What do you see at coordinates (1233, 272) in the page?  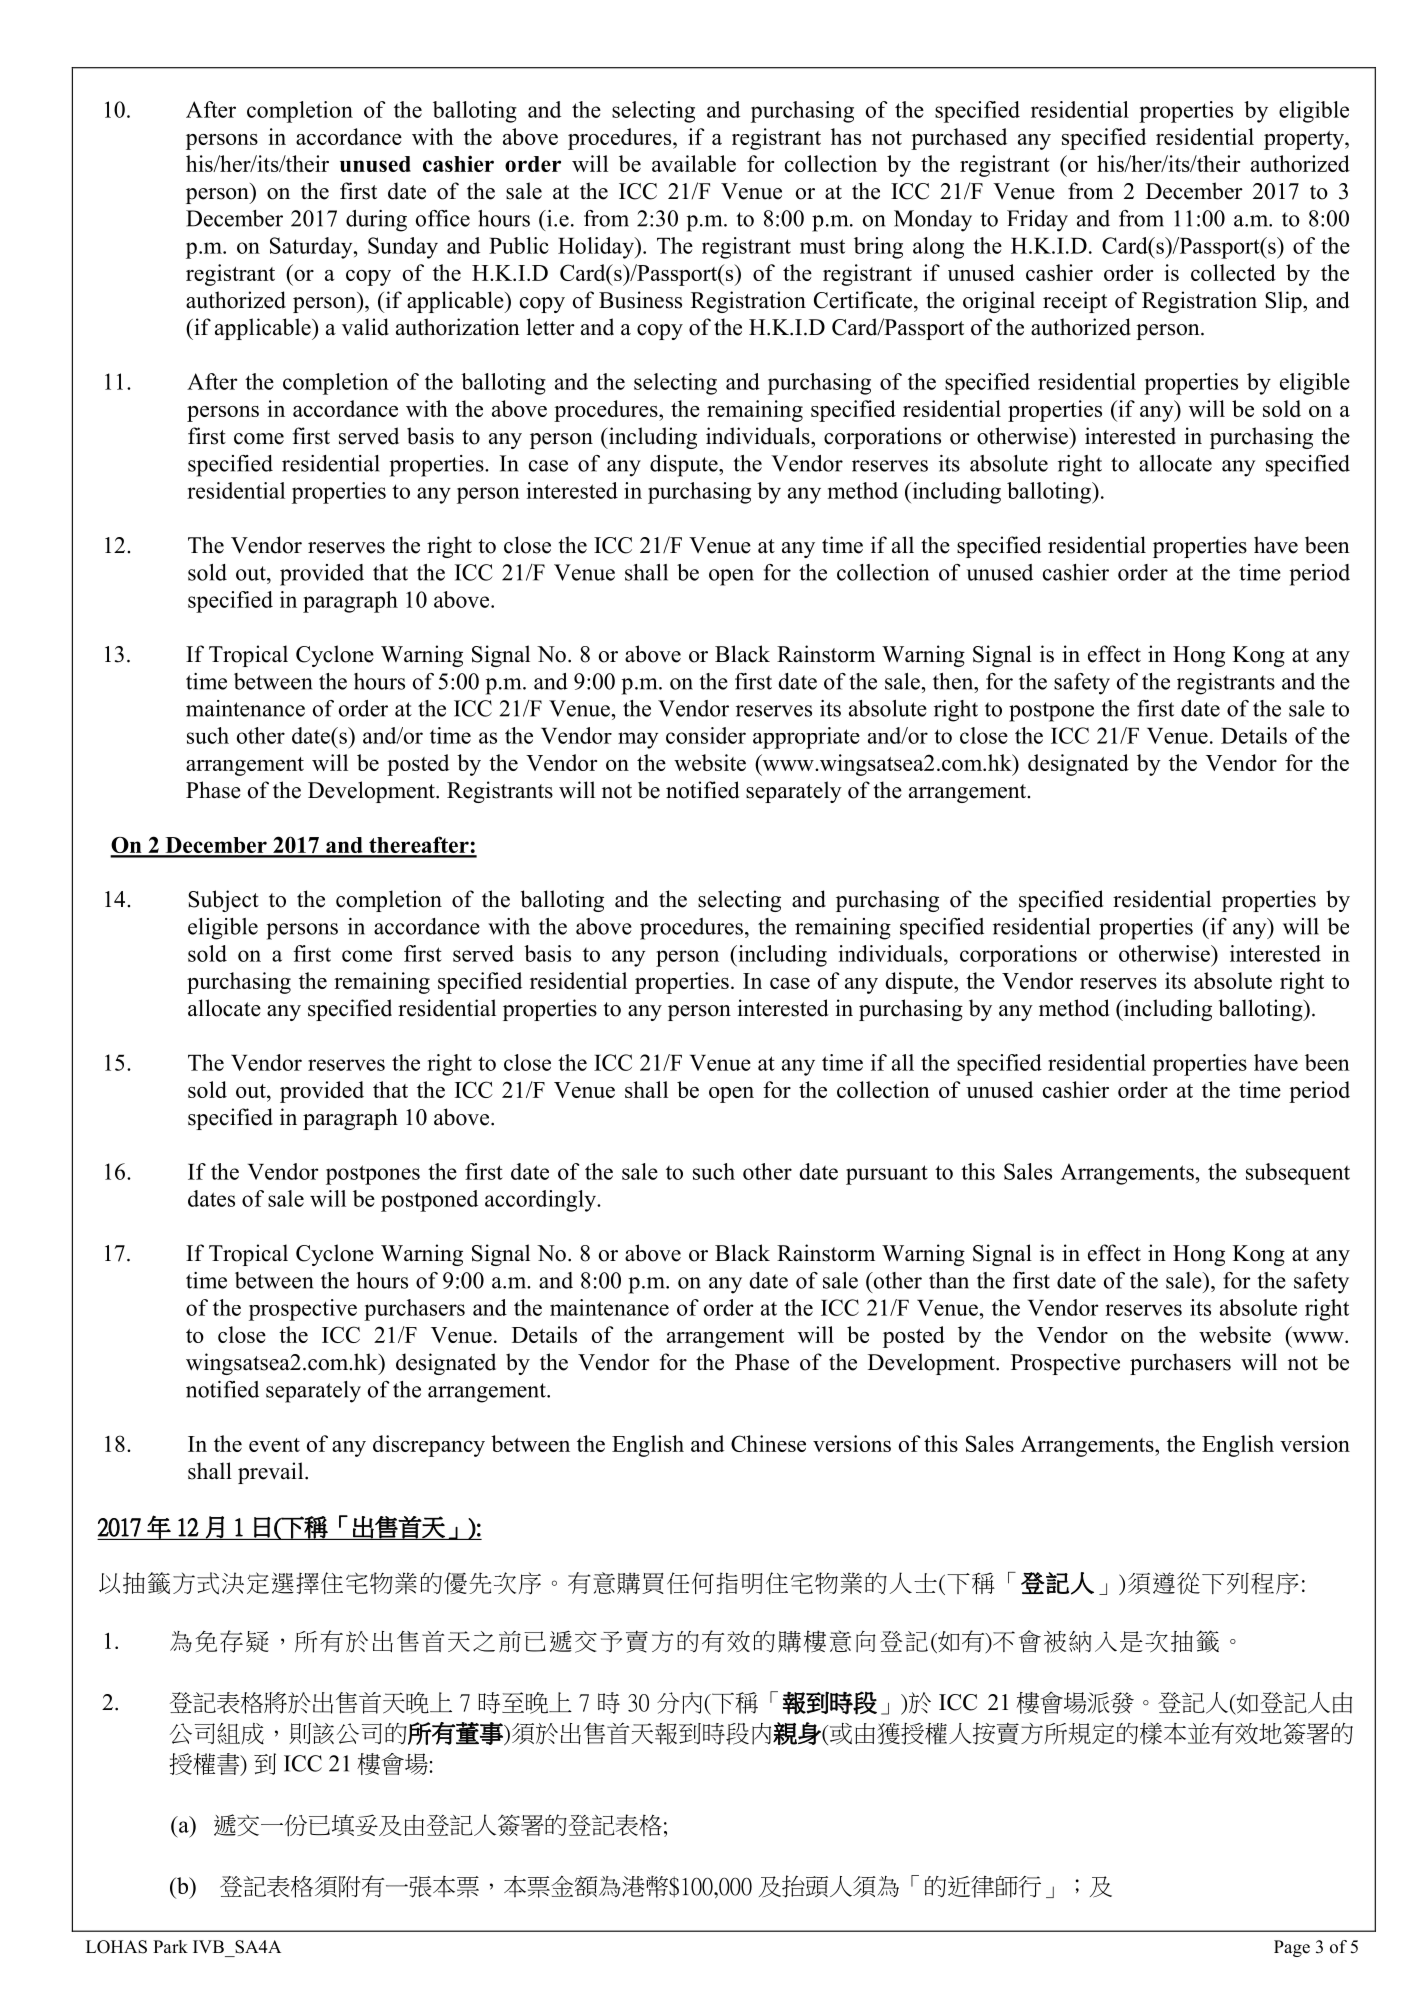 I see `collected` at bounding box center [1233, 272].
